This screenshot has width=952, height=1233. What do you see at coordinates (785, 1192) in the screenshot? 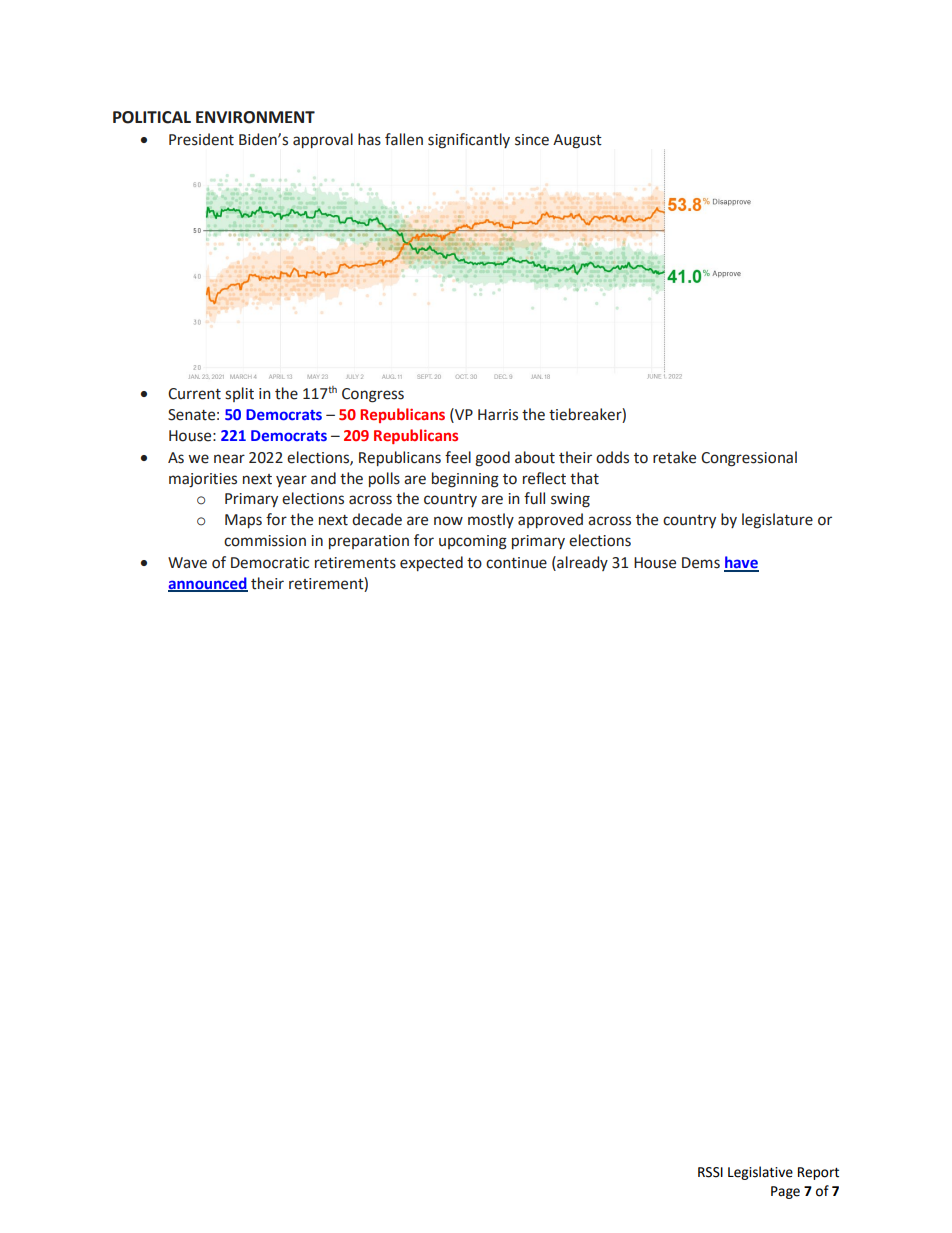
I see `Page` at bounding box center [785, 1192].
